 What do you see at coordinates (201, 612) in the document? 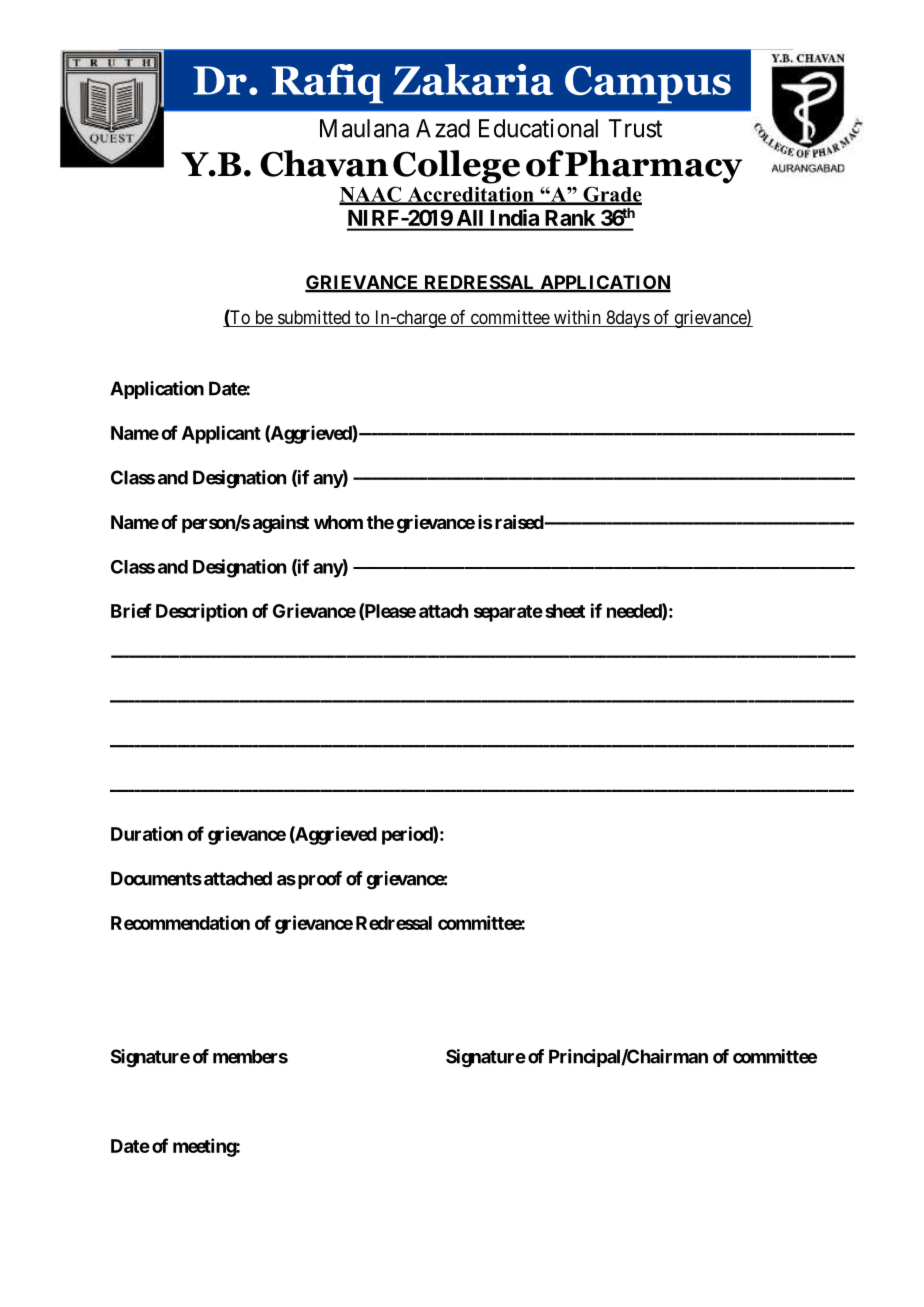
I see `Description` at bounding box center [201, 612].
